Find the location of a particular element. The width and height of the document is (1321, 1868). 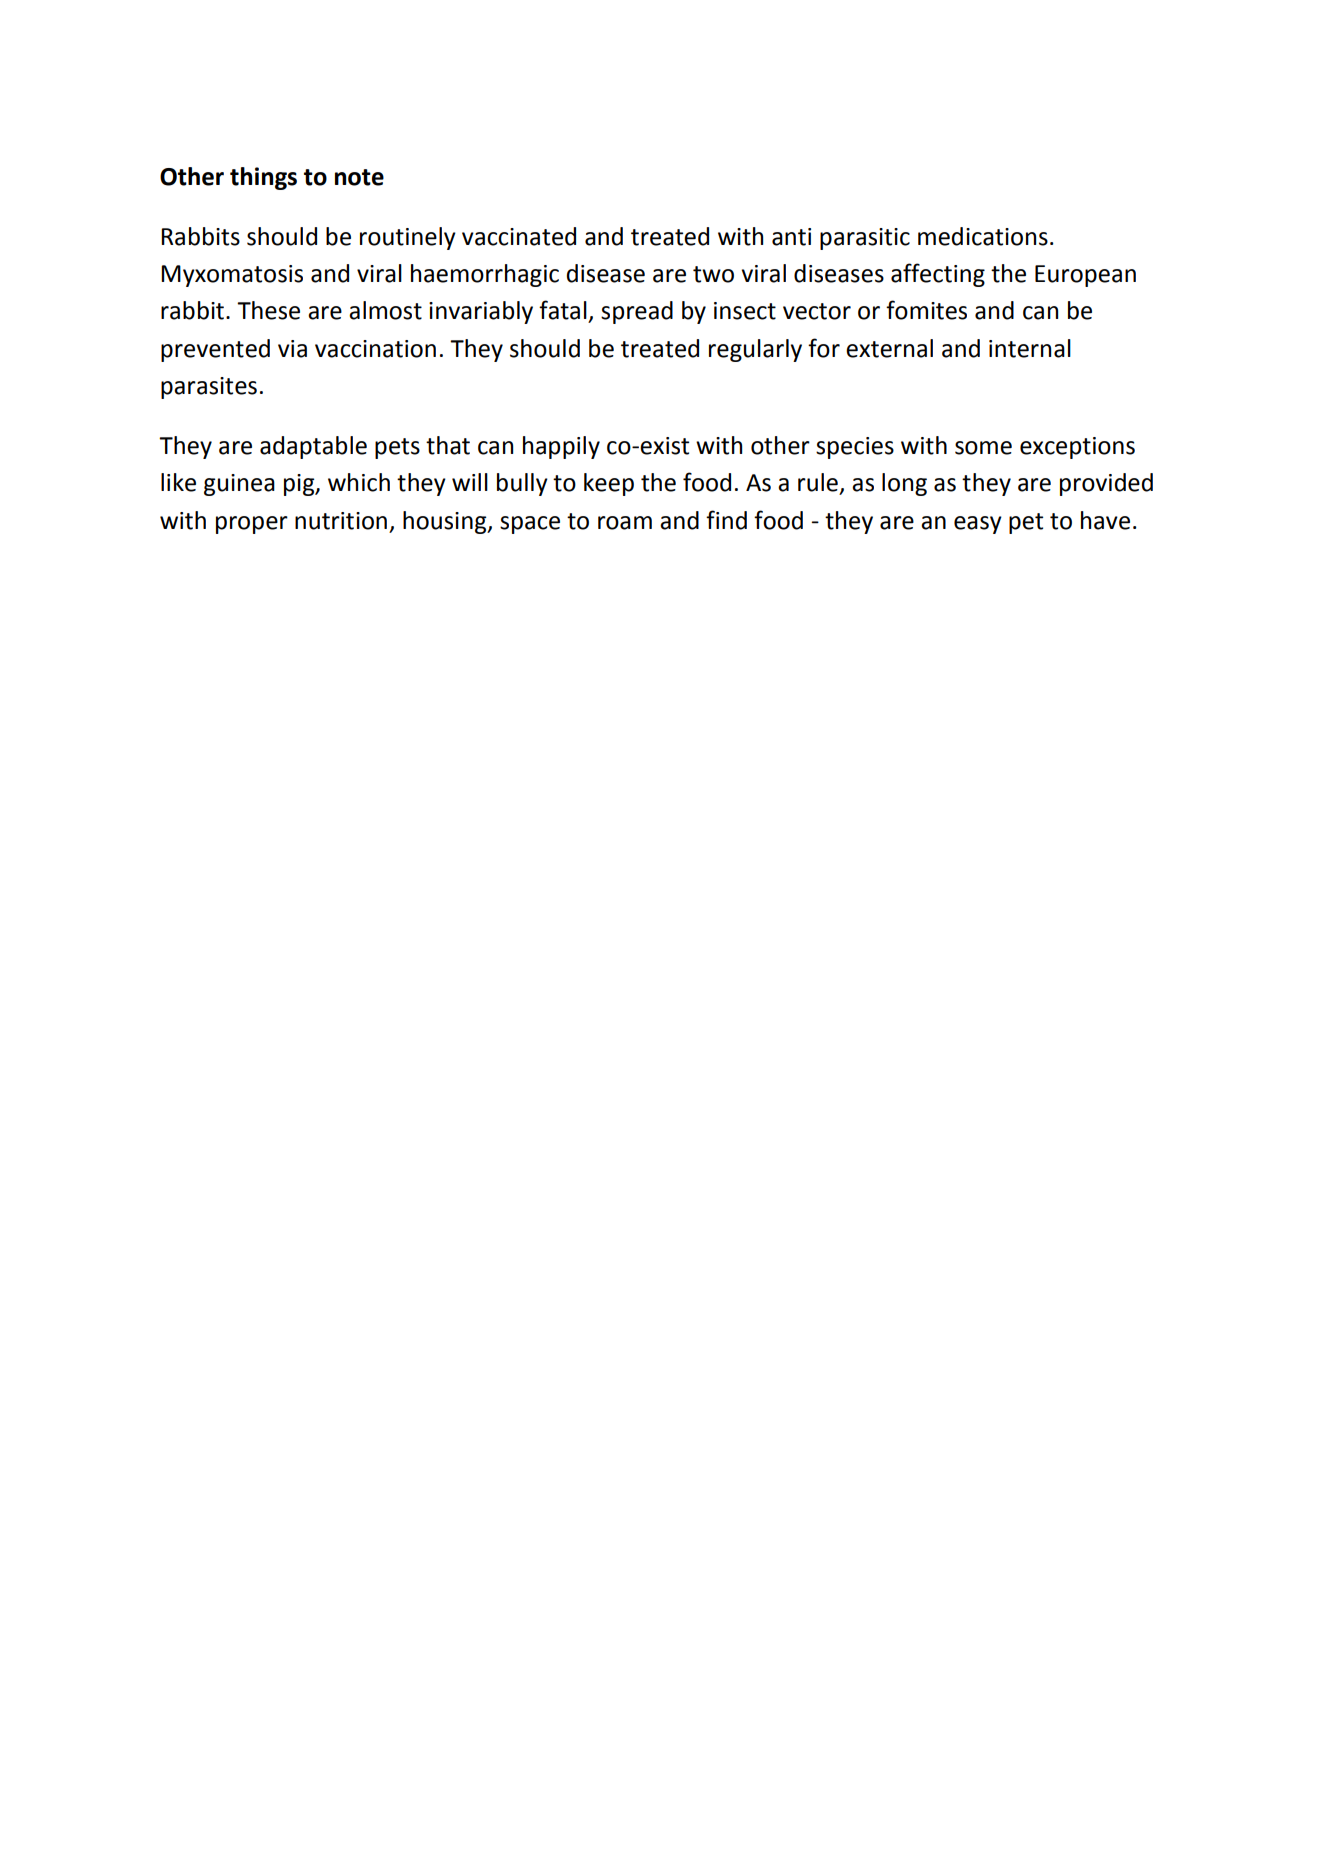

things is located at coordinates (263, 178).
